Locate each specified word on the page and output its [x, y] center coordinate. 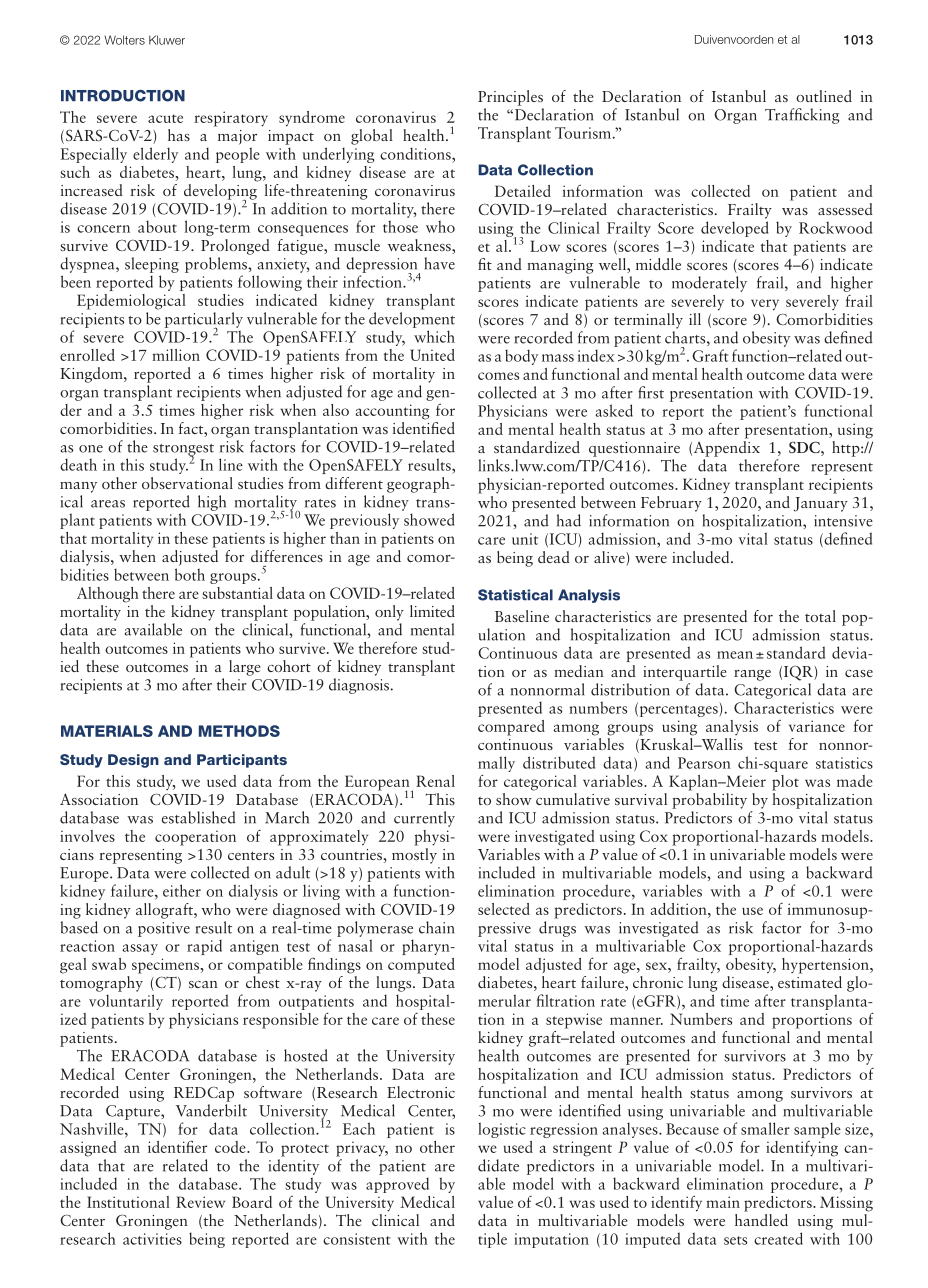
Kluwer [167, 40]
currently [424, 819]
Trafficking [802, 116]
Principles [510, 98]
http [847, 449]
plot [785, 783]
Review [200, 1202]
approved [397, 1185]
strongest [183, 451]
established [199, 817]
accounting [392, 412]
